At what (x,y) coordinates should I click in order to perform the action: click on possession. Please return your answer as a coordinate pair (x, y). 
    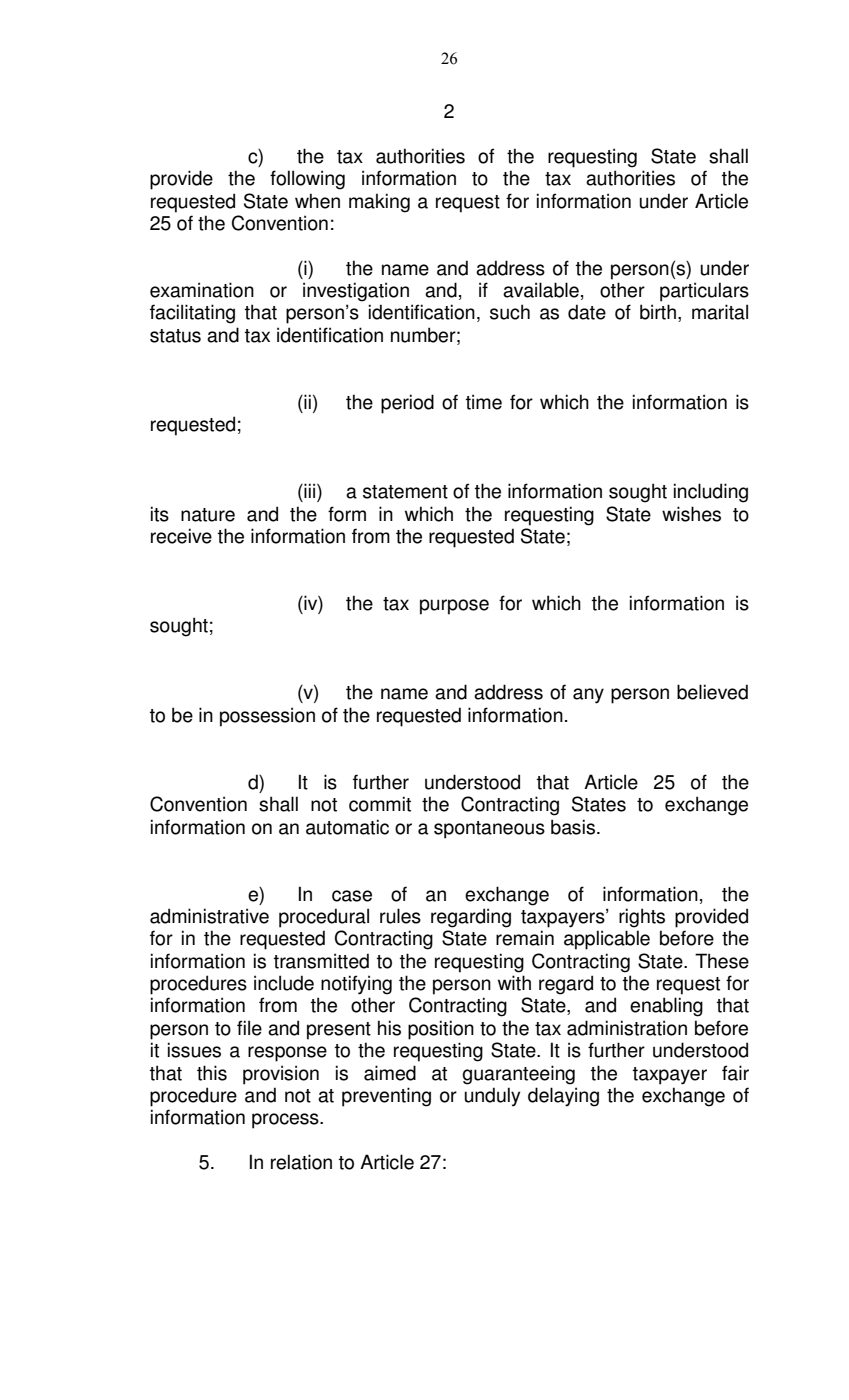
    Looking at the image, I should click on (267, 717).
